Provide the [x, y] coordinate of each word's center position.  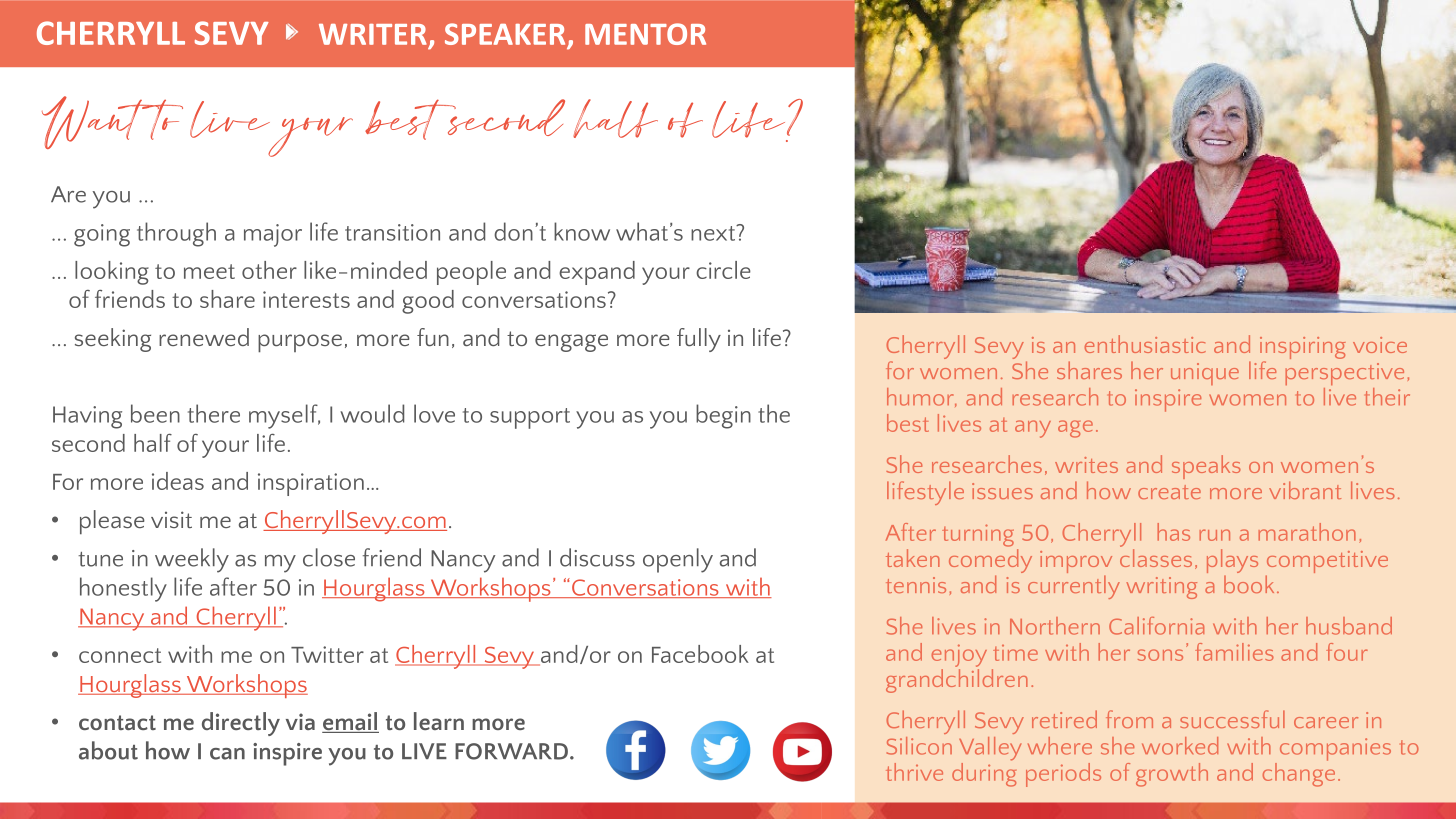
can [227, 754]
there [214, 413]
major [273, 235]
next [714, 232]
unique [1205, 374]
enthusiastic [1145, 344]
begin [723, 416]
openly [678, 560]
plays [1232, 561]
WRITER [373, 34]
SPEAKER [506, 35]
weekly [192, 560]
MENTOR [645, 34]
